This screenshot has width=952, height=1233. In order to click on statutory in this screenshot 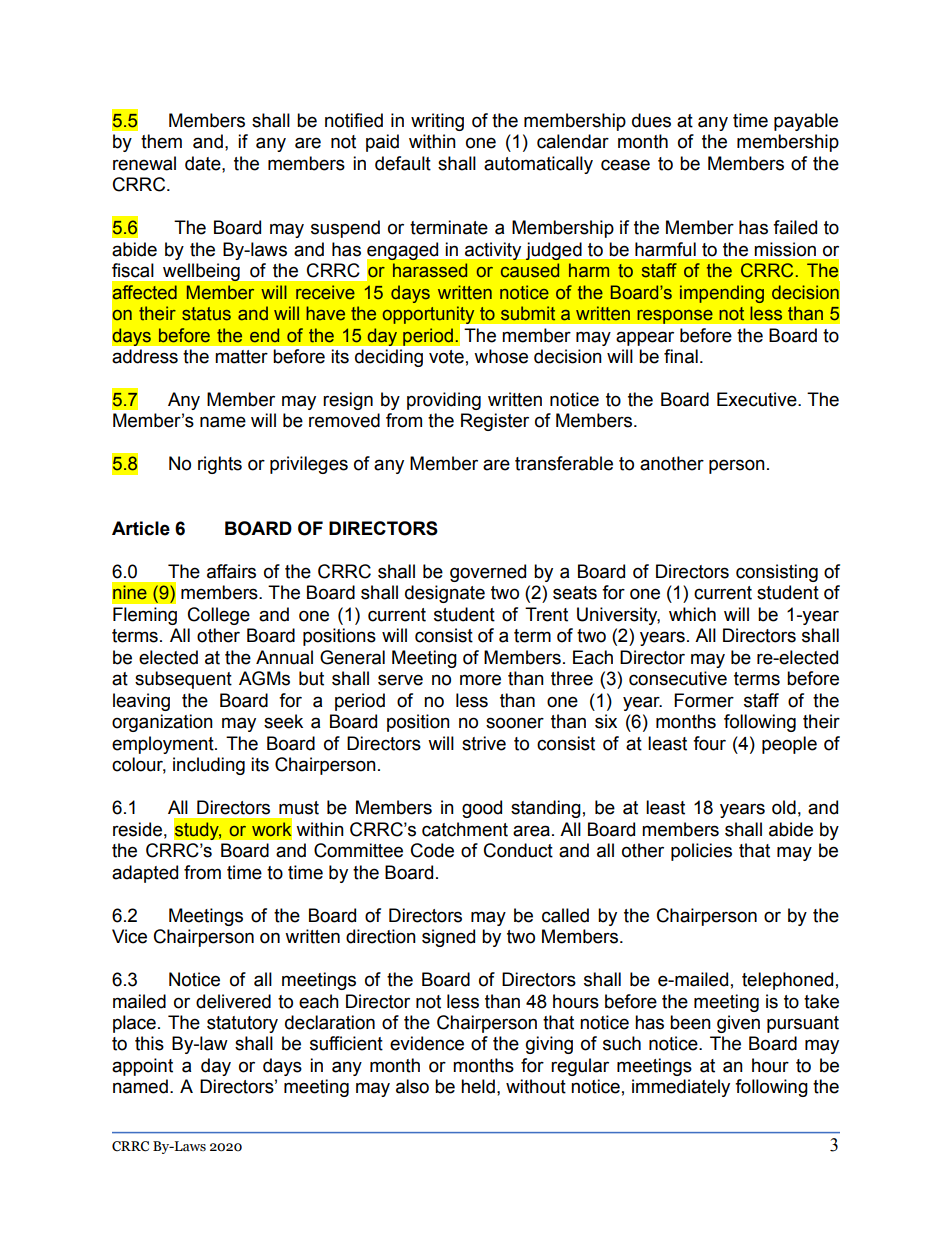, I will do `click(242, 1024)`.
